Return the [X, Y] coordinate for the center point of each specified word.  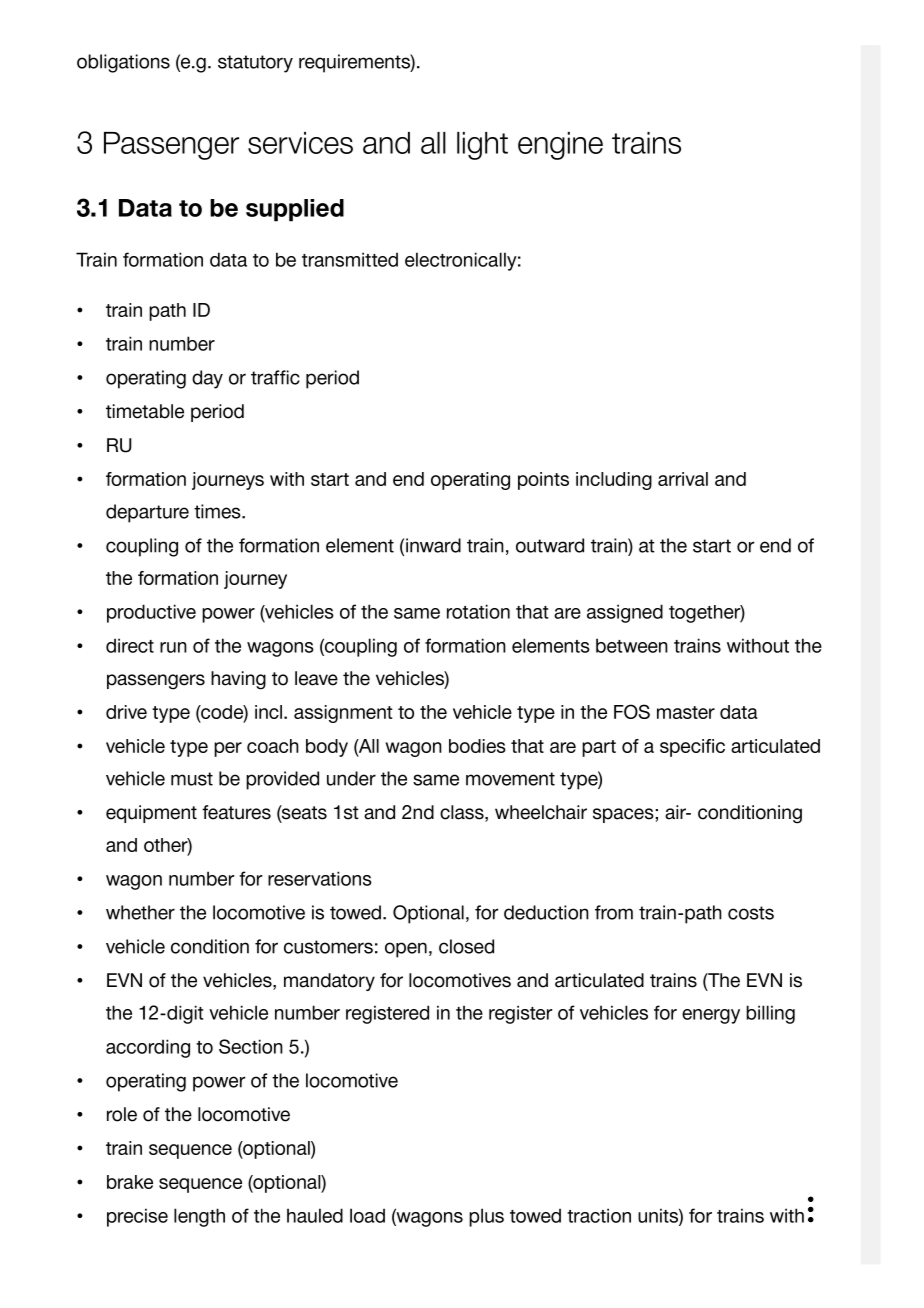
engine [560, 146]
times [218, 511]
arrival [683, 479]
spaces [623, 815]
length [199, 1217]
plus [486, 1217]
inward [433, 545]
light [482, 146]
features [236, 812]
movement [510, 779]
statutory [255, 64]
